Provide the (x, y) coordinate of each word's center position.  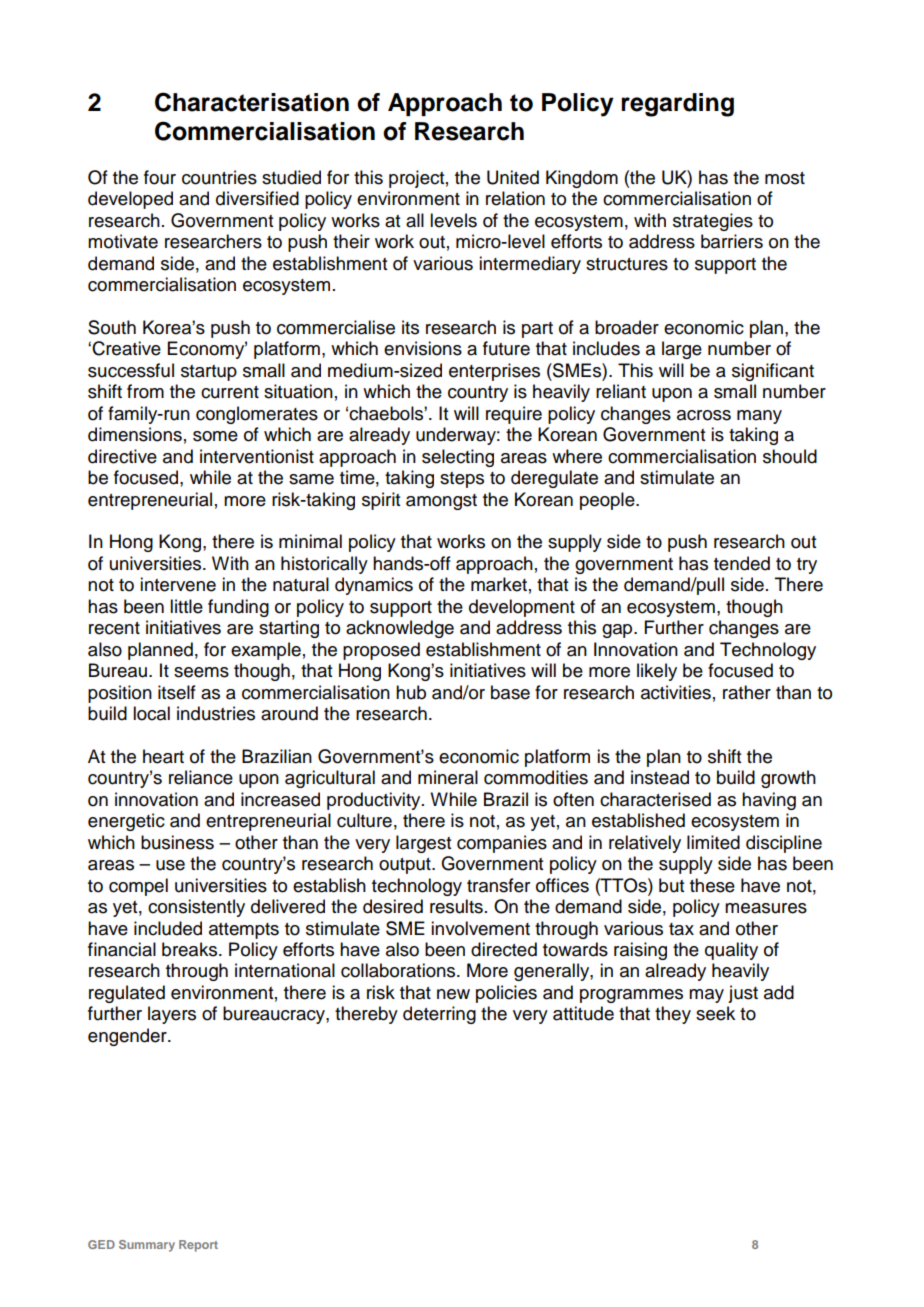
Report (198, 1246)
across (704, 415)
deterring (439, 1015)
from (145, 391)
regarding (677, 105)
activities (676, 692)
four (160, 177)
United (513, 177)
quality (731, 951)
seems (201, 672)
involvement (480, 928)
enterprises (494, 372)
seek (715, 1013)
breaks (189, 949)
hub (411, 692)
